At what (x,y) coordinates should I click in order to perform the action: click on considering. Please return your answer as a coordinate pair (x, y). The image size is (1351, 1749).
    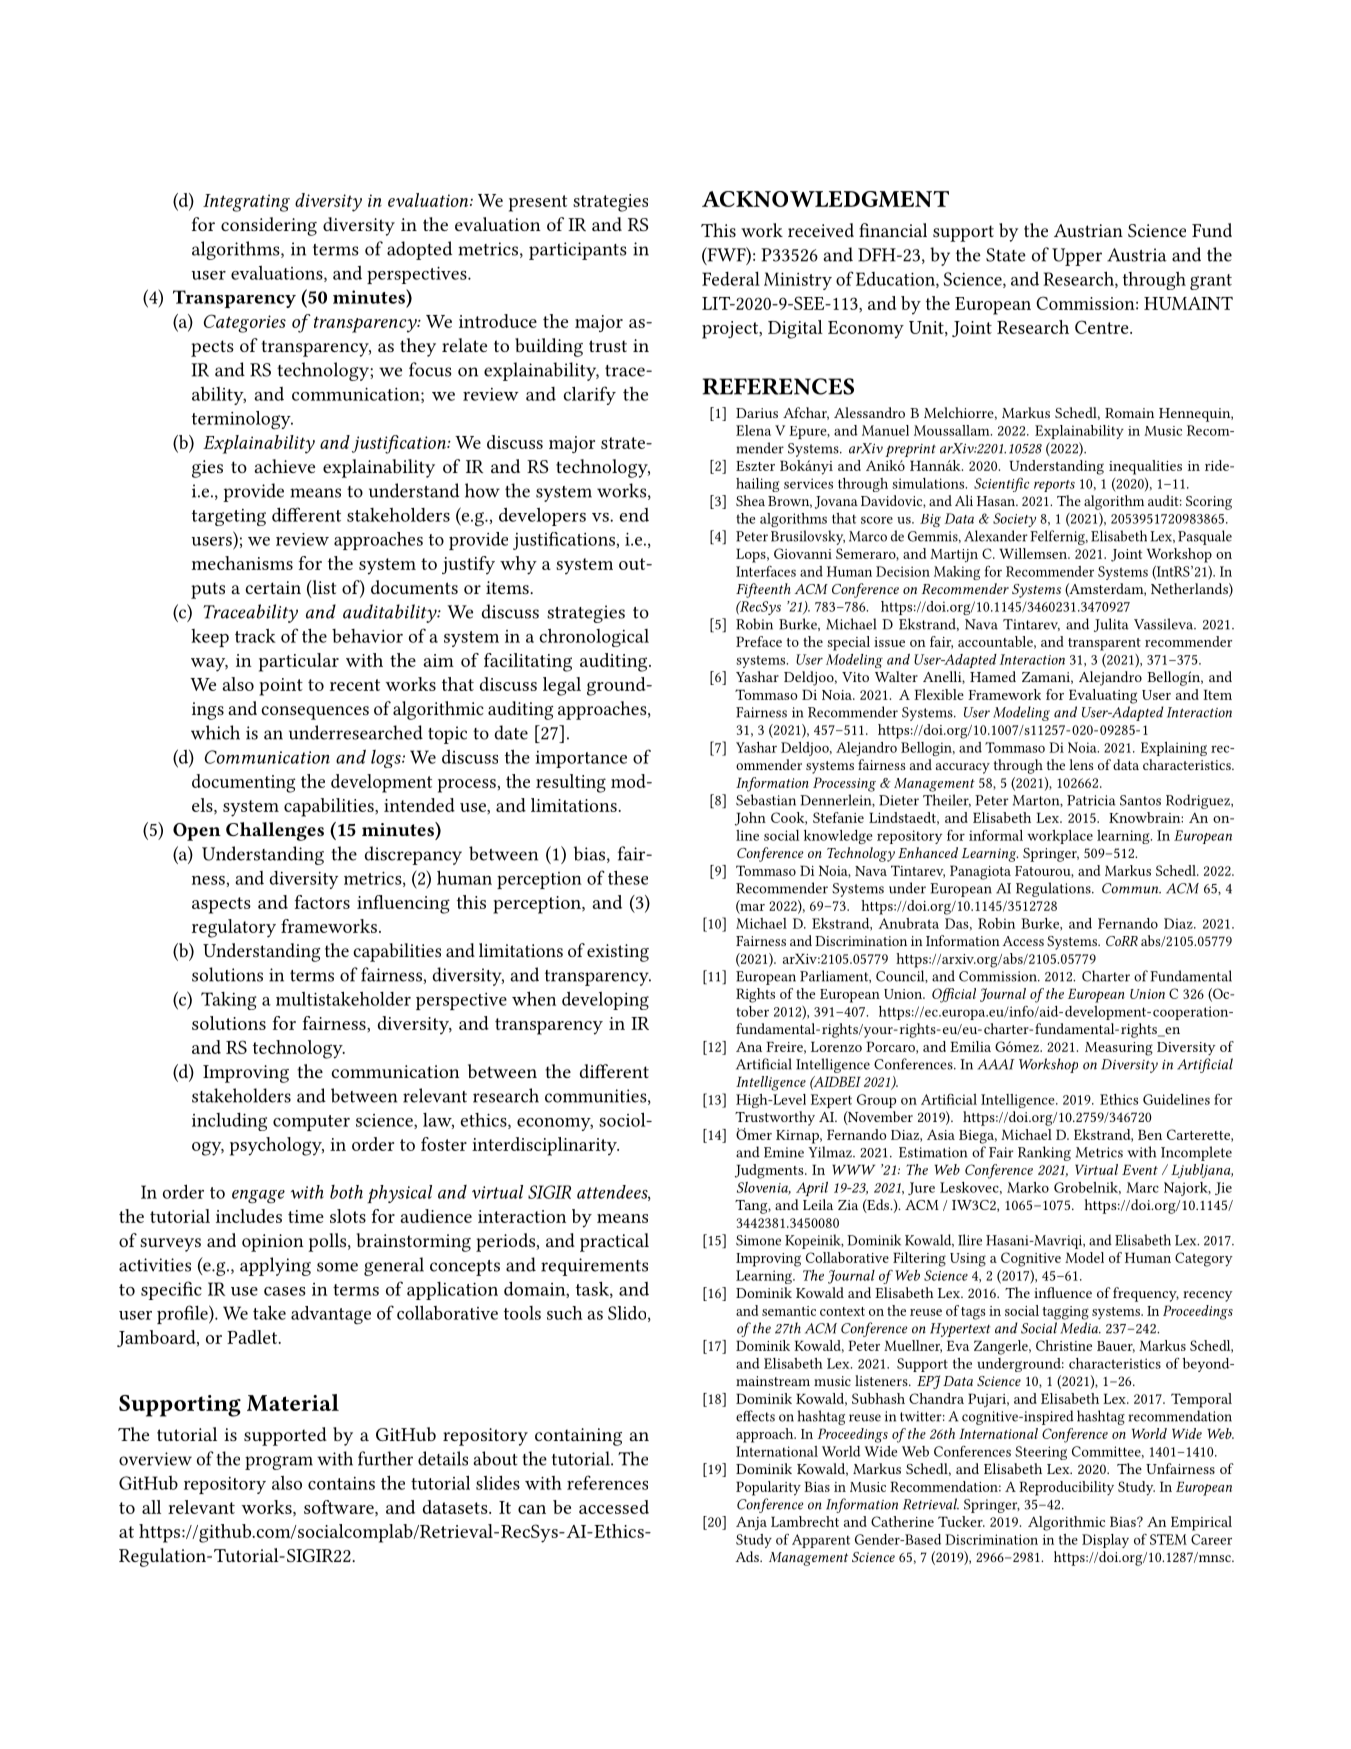
    Looking at the image, I should click on (269, 226).
